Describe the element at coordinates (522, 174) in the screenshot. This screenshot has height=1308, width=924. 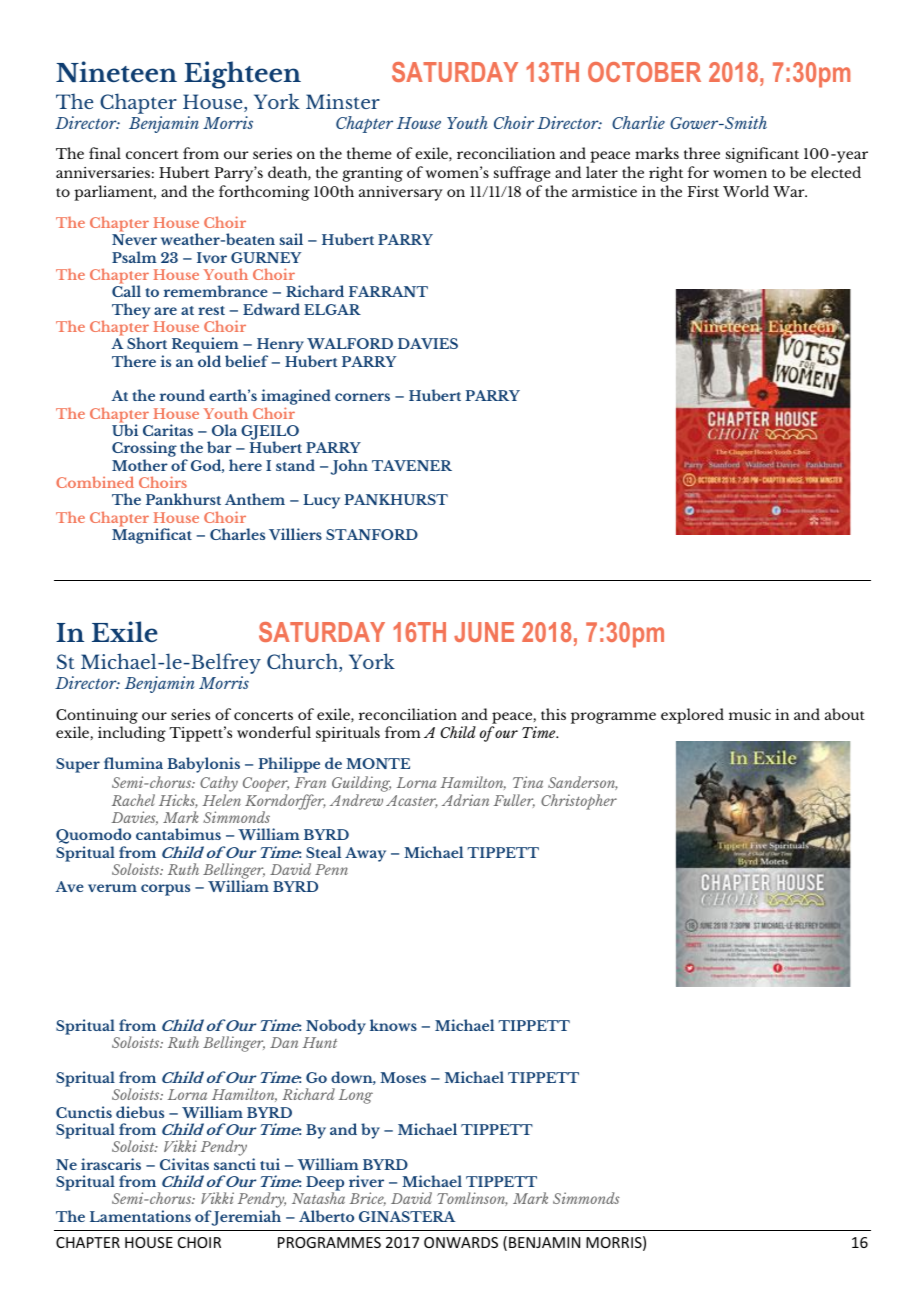
I see `suffrage` at that location.
